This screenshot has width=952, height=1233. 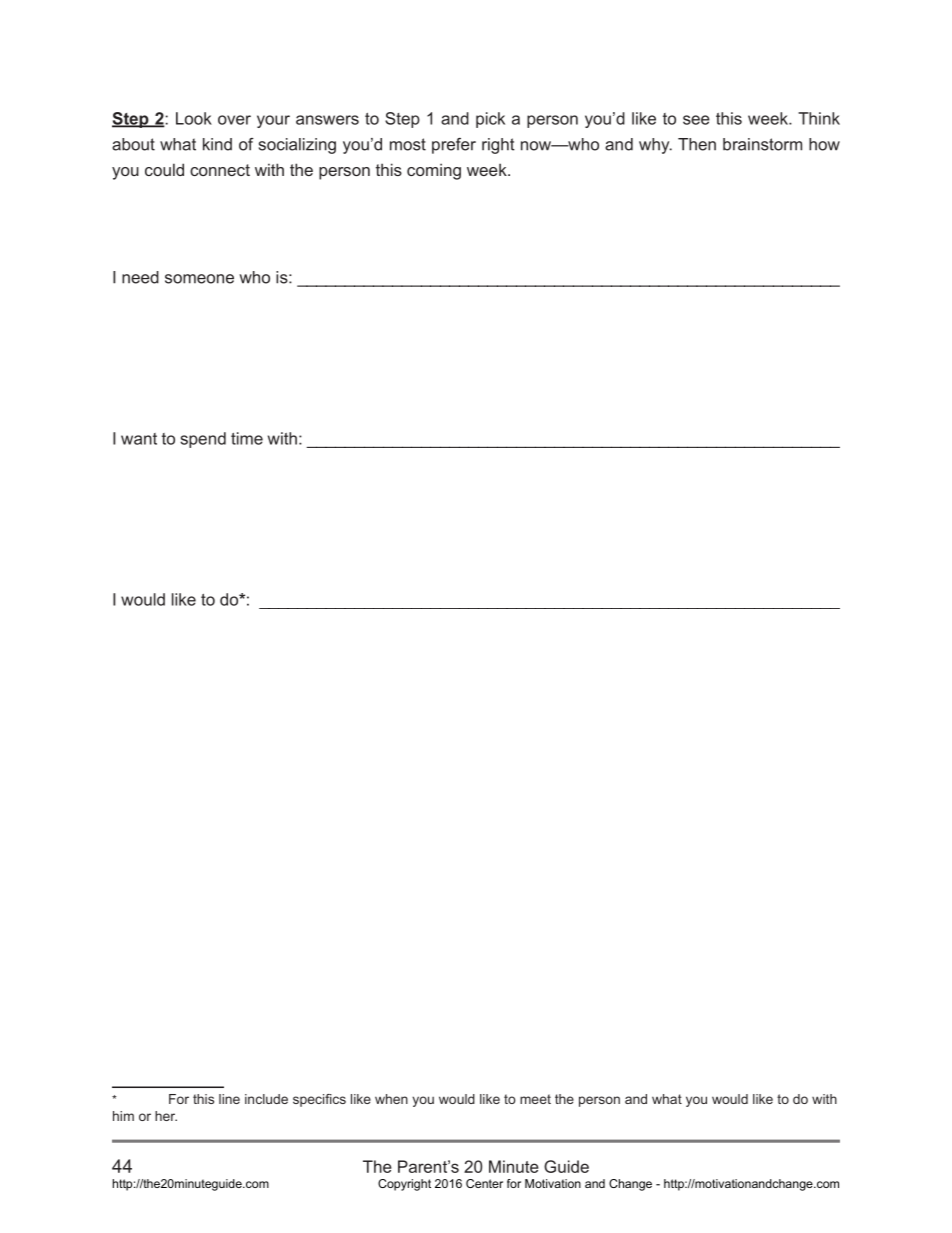 What do you see at coordinates (535, 1099) in the screenshot?
I see `meet` at bounding box center [535, 1099].
